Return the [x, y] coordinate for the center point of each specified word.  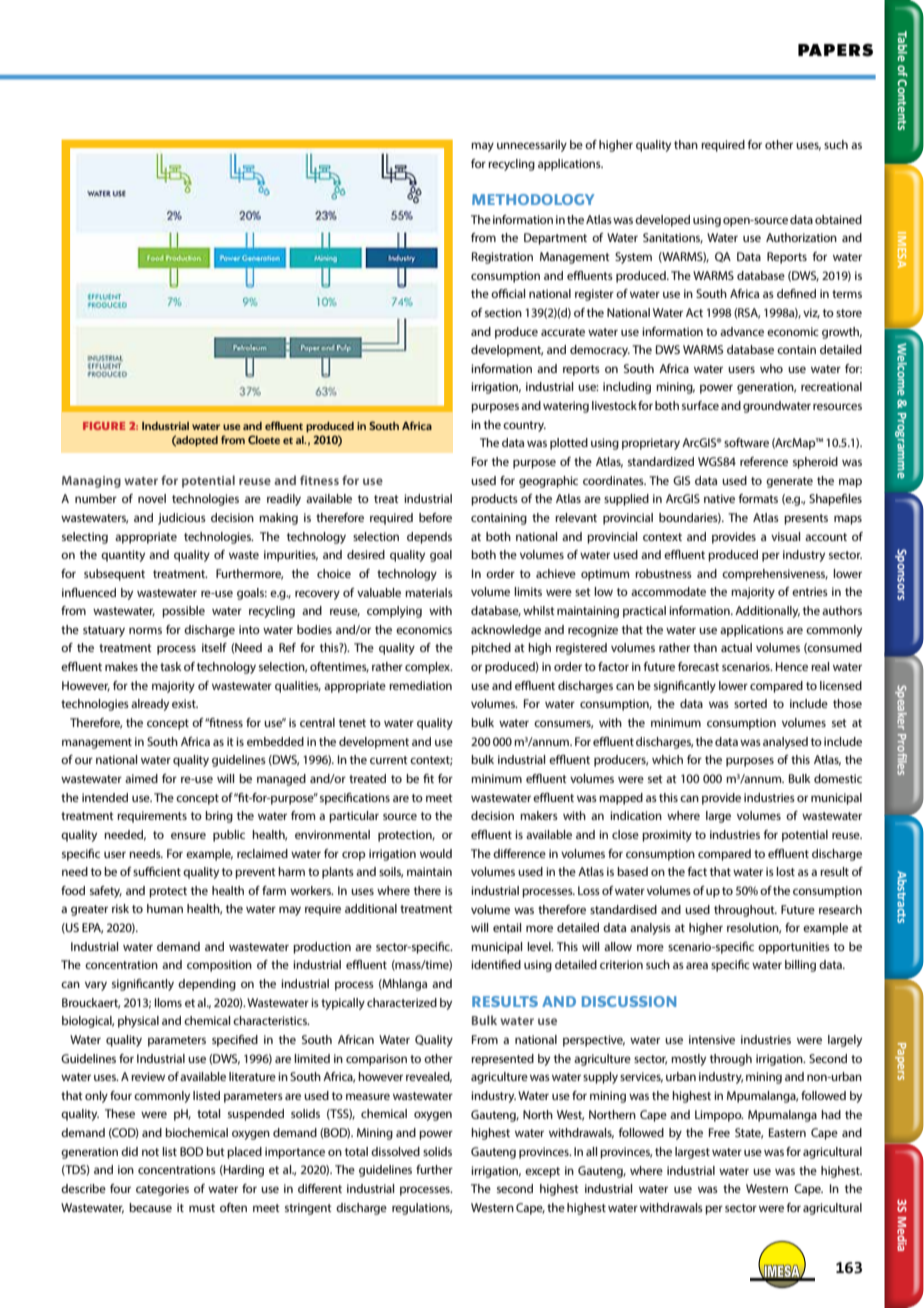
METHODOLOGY [533, 199]
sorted [750, 703]
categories [162, 1190]
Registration [502, 258]
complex [428, 668]
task [171, 666]
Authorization [801, 237]
